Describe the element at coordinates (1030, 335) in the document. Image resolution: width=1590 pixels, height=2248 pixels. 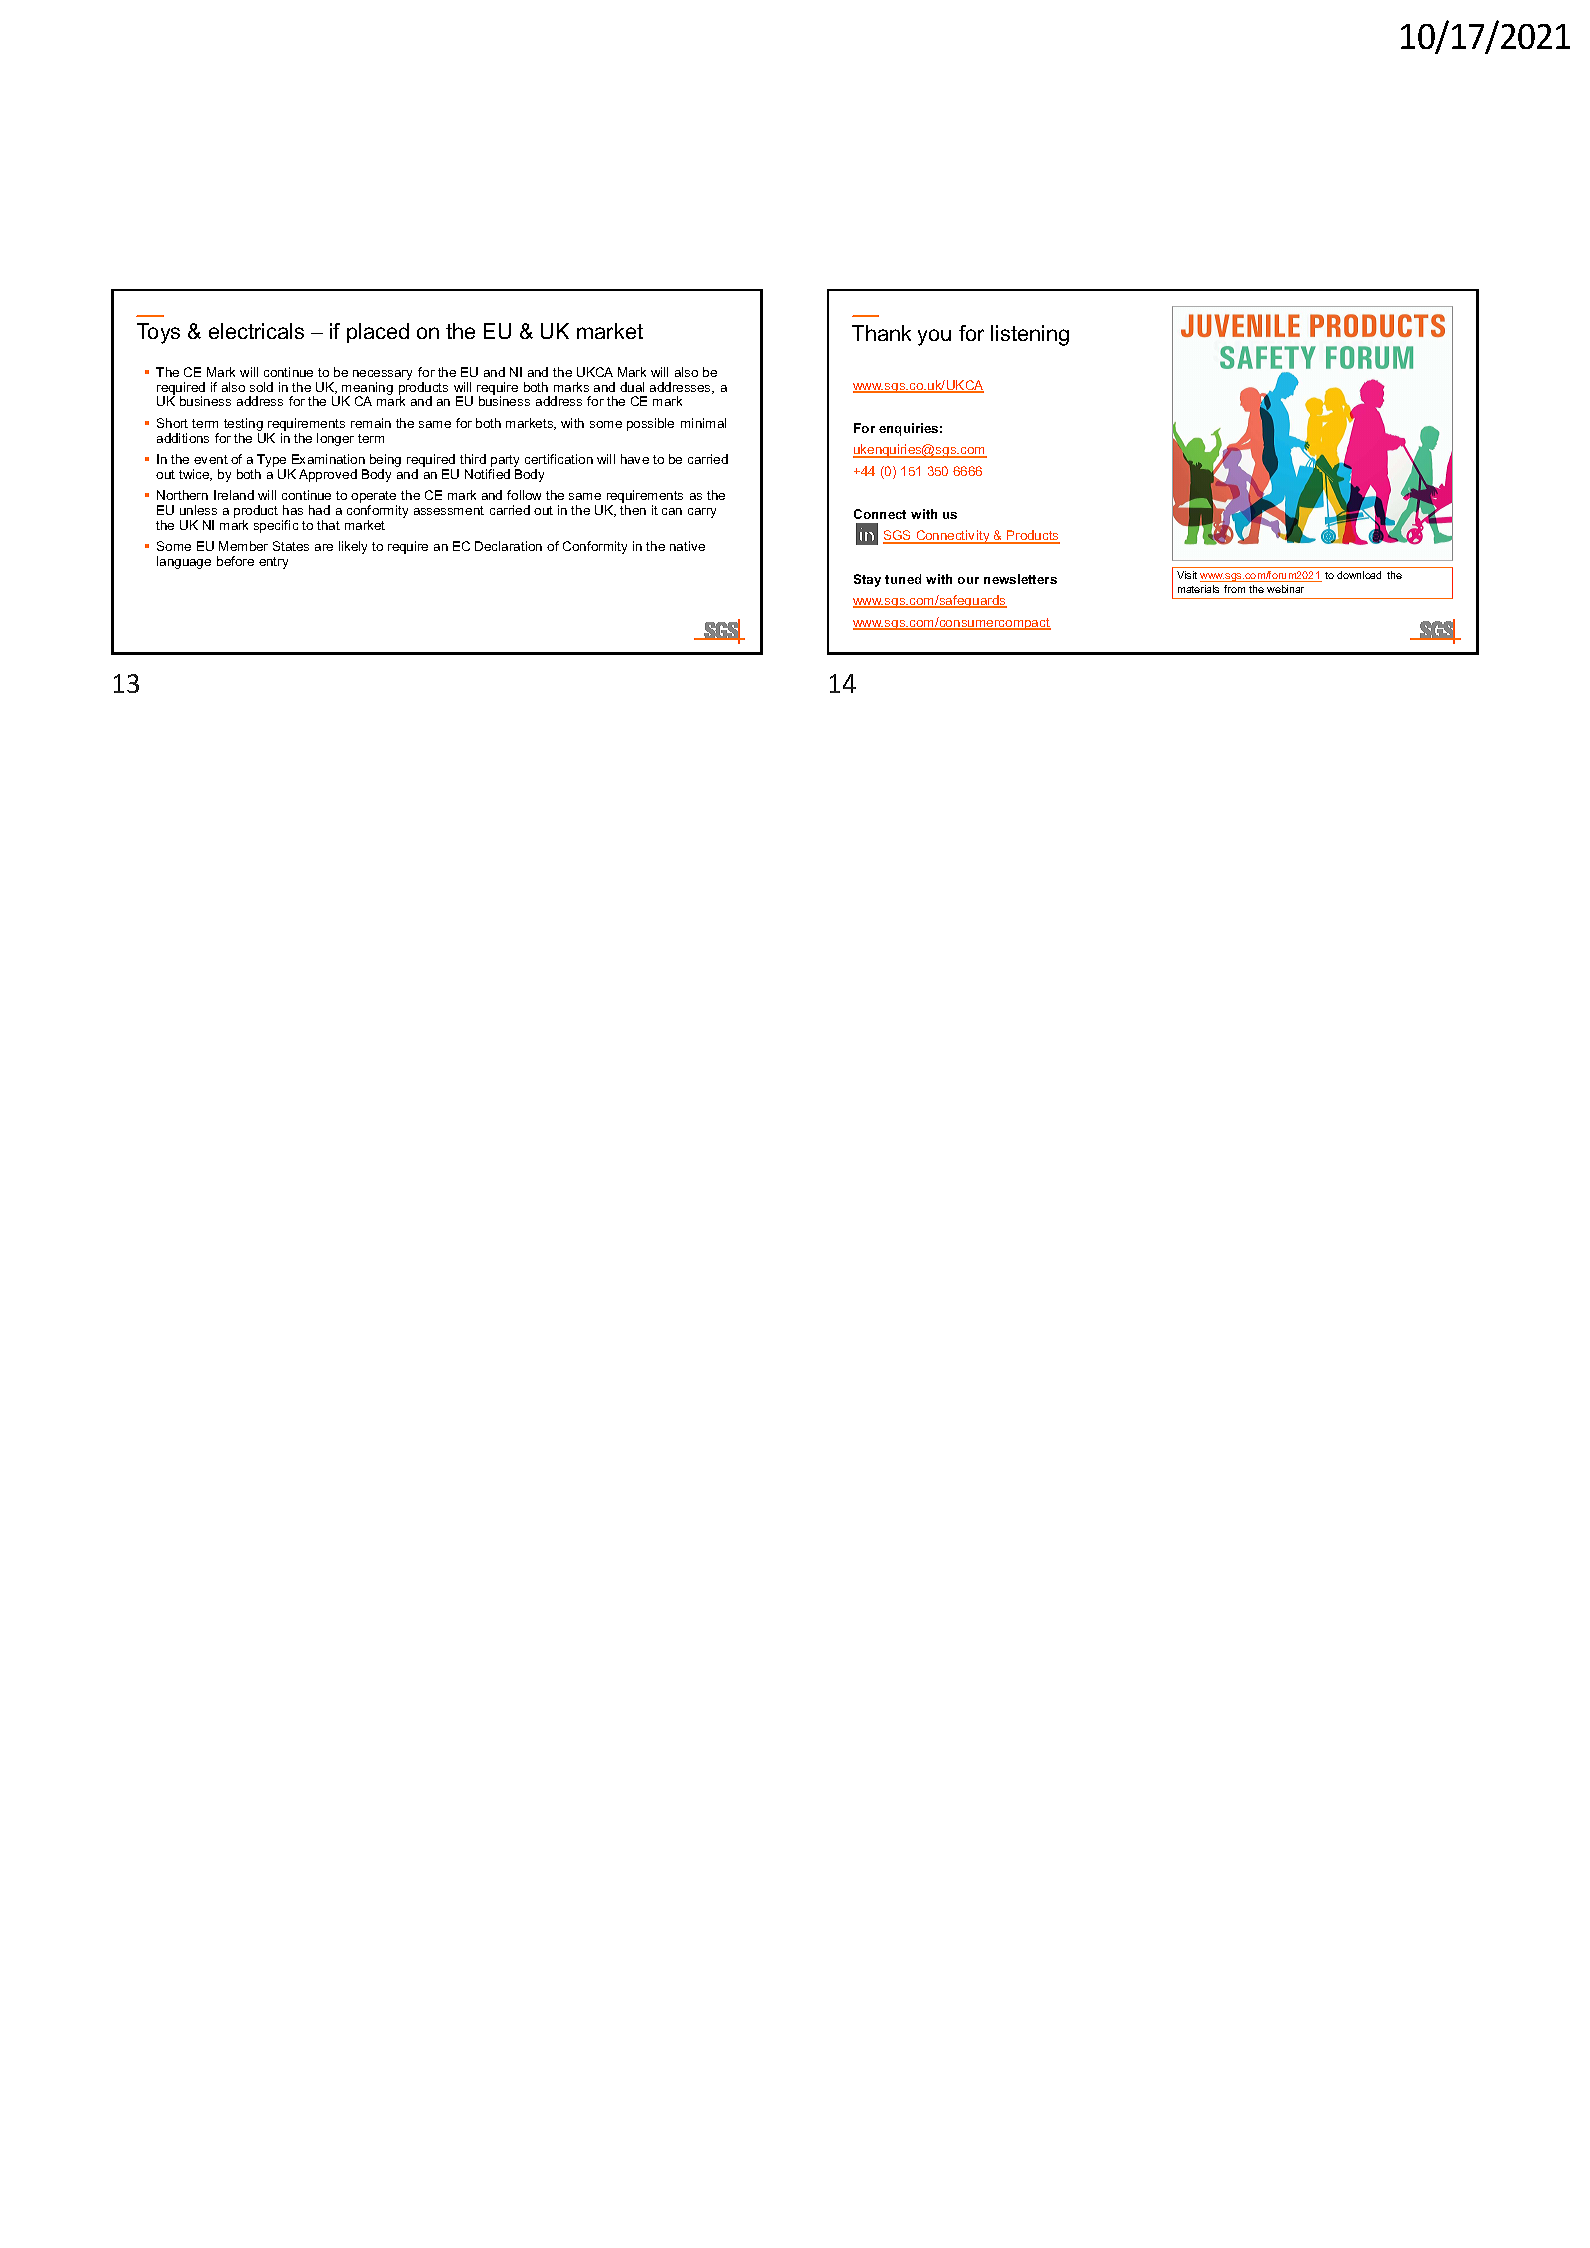
I see `listening` at that location.
